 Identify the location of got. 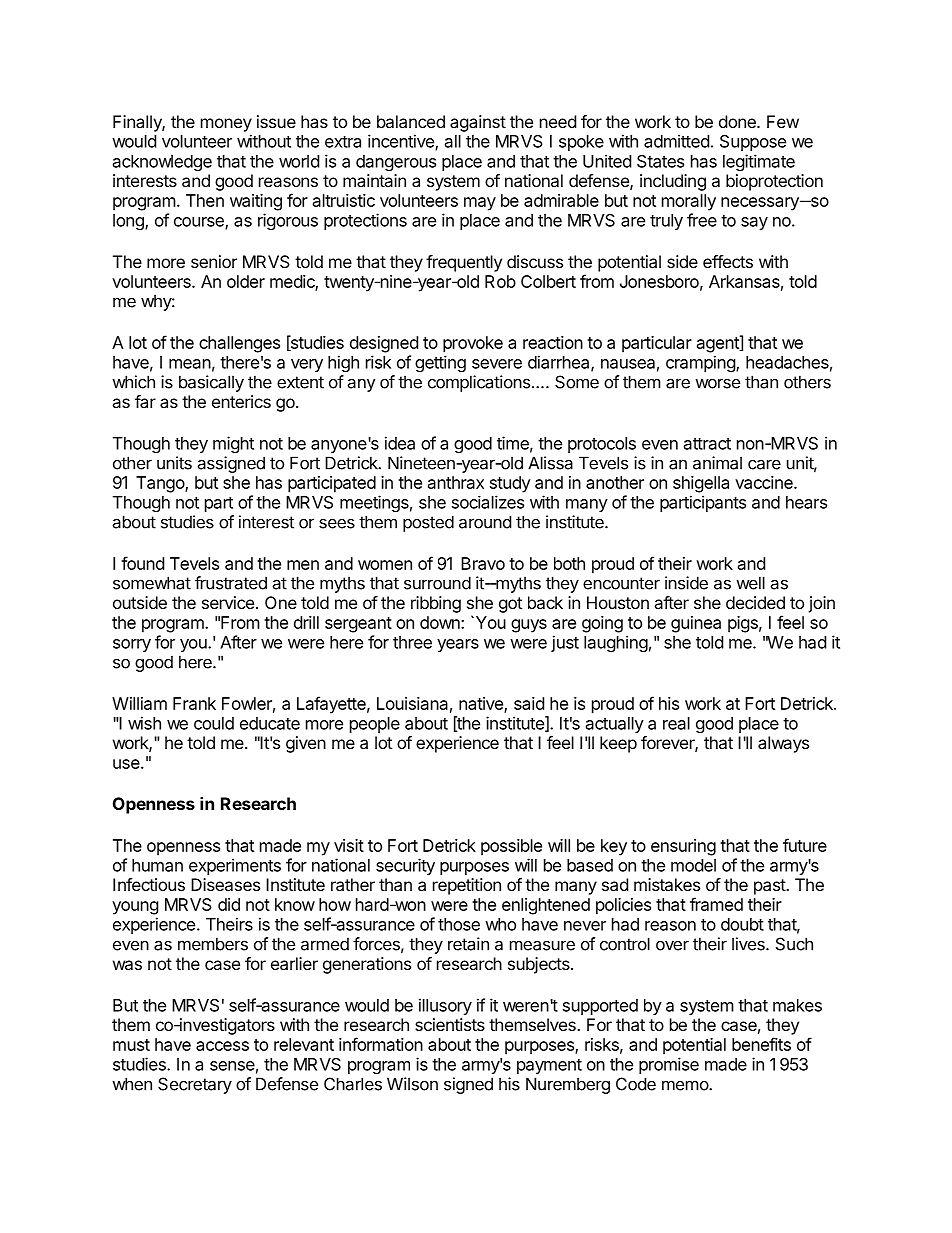
(510, 605).
